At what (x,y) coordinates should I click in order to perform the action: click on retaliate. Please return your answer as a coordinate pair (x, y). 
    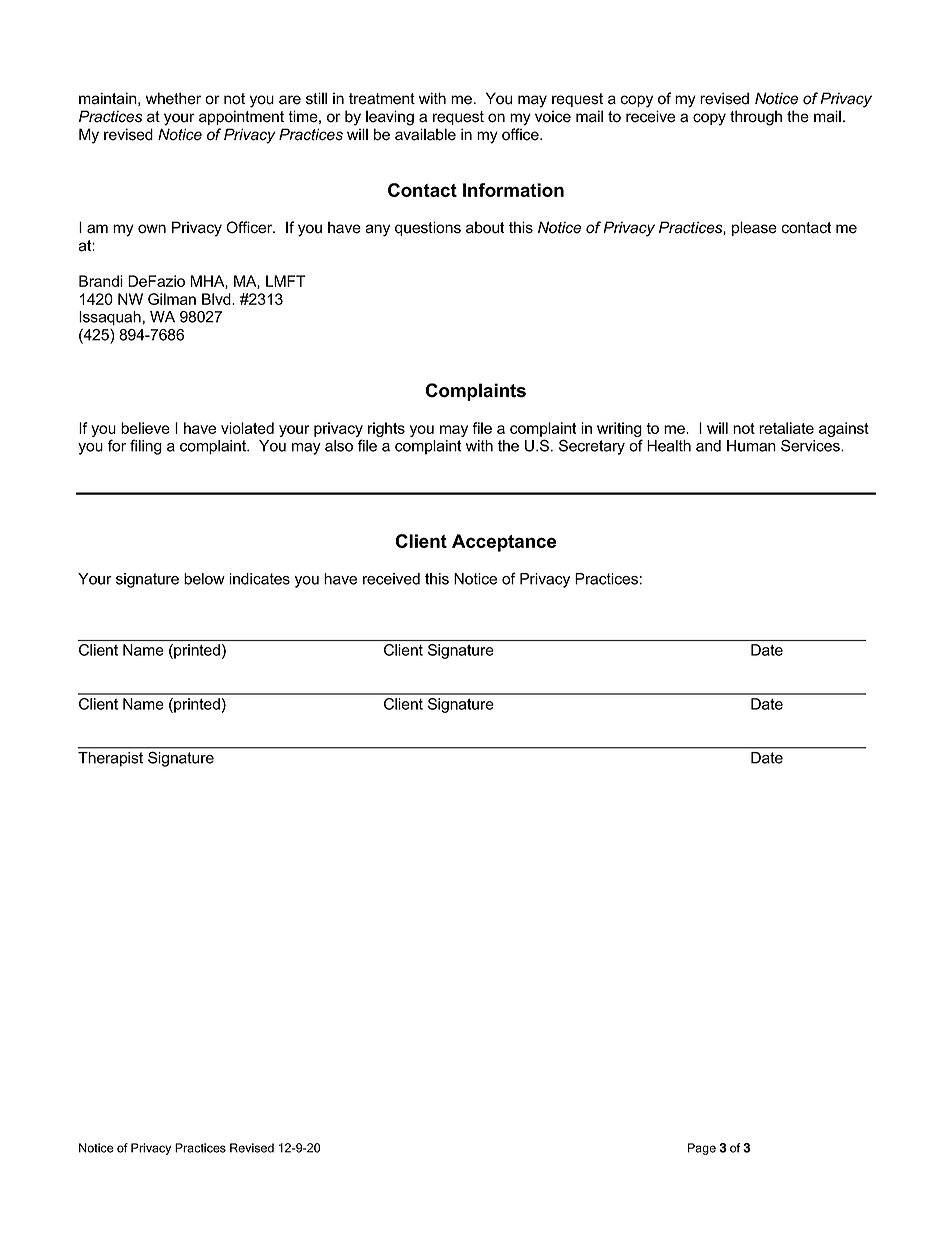
    Looking at the image, I should click on (786, 428).
